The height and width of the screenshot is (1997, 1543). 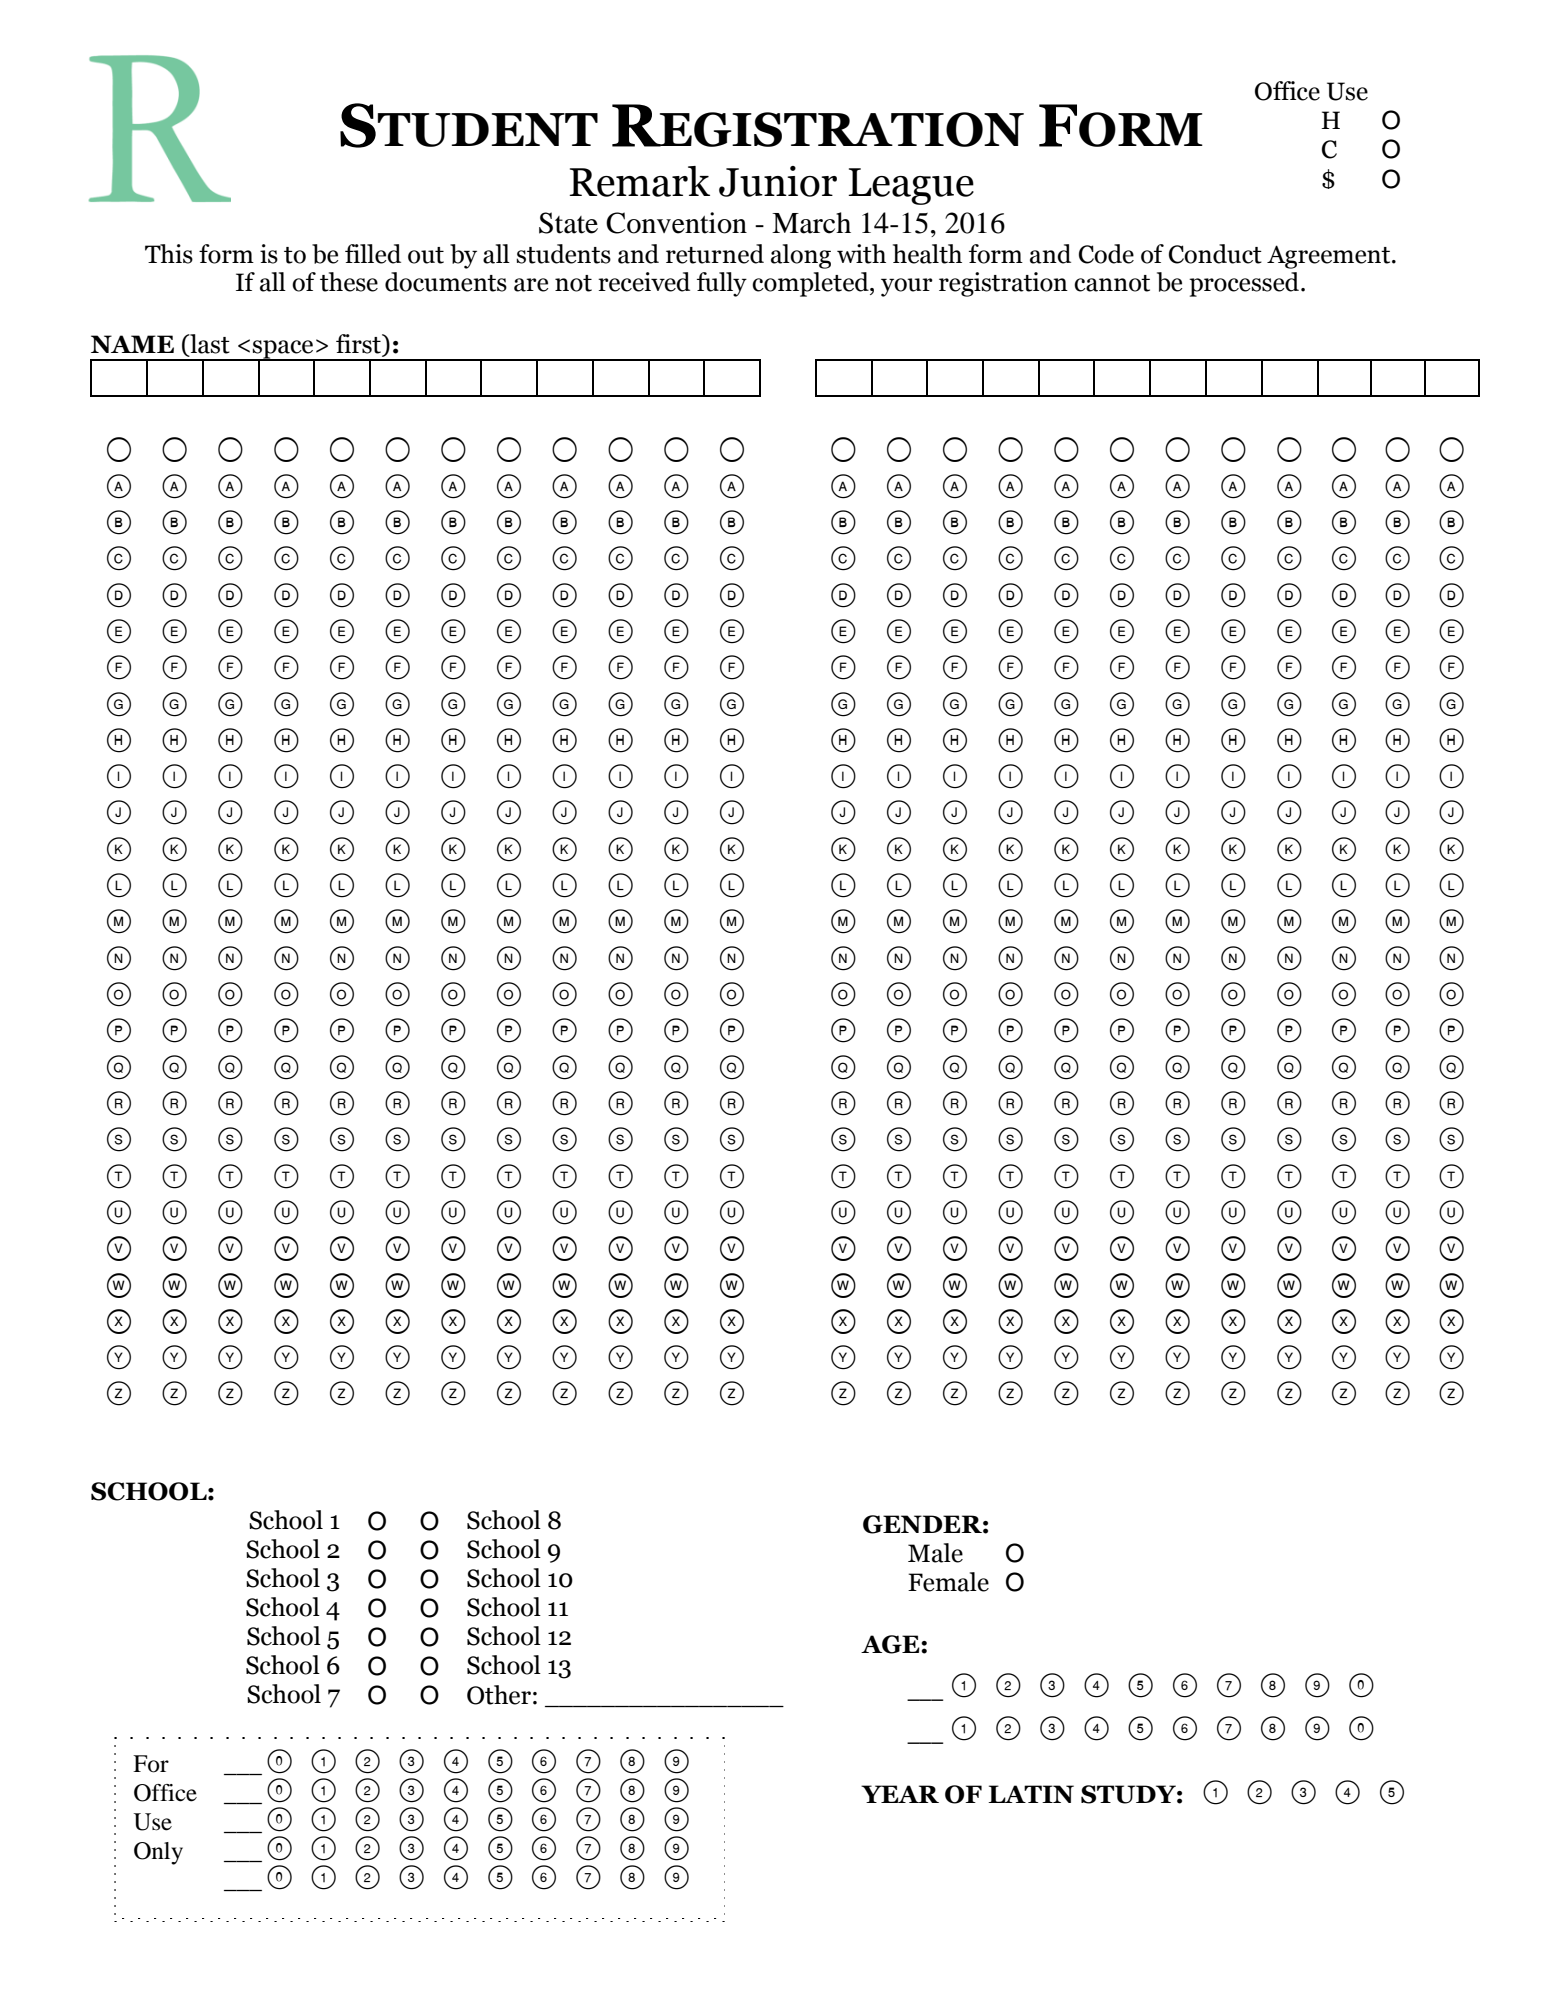 What do you see at coordinates (891, 1644) in the screenshot?
I see `AGE` at bounding box center [891, 1644].
